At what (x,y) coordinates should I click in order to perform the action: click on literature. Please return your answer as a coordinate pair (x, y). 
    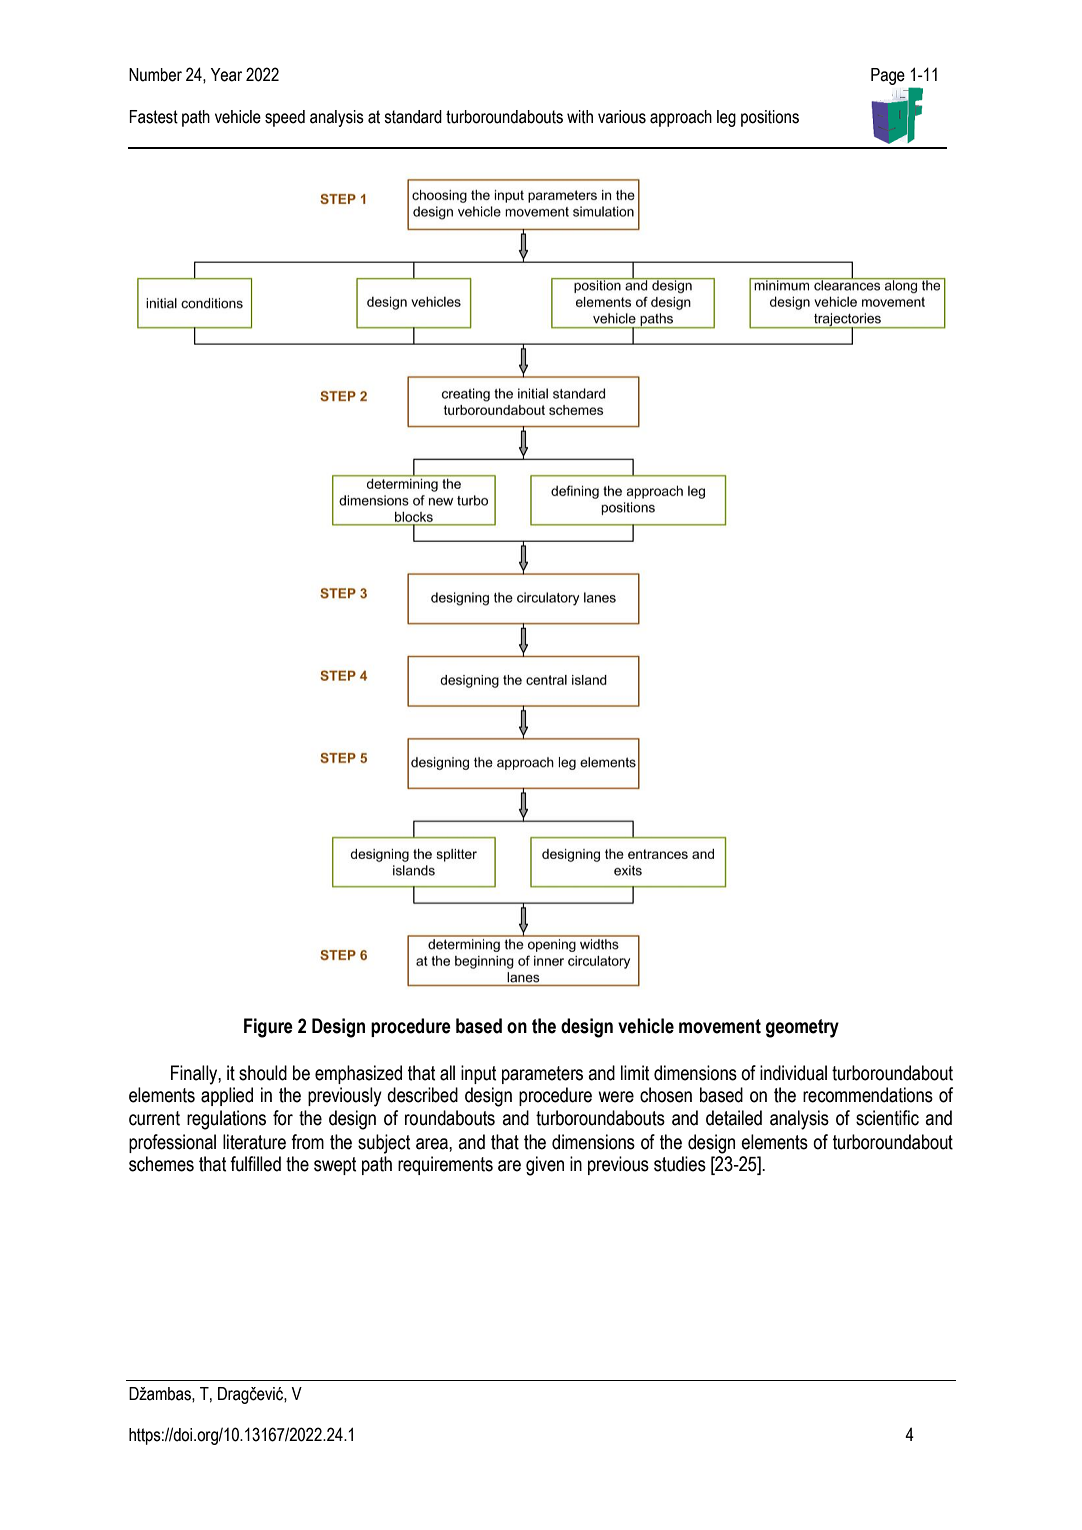
    Looking at the image, I should click on (254, 1142).
